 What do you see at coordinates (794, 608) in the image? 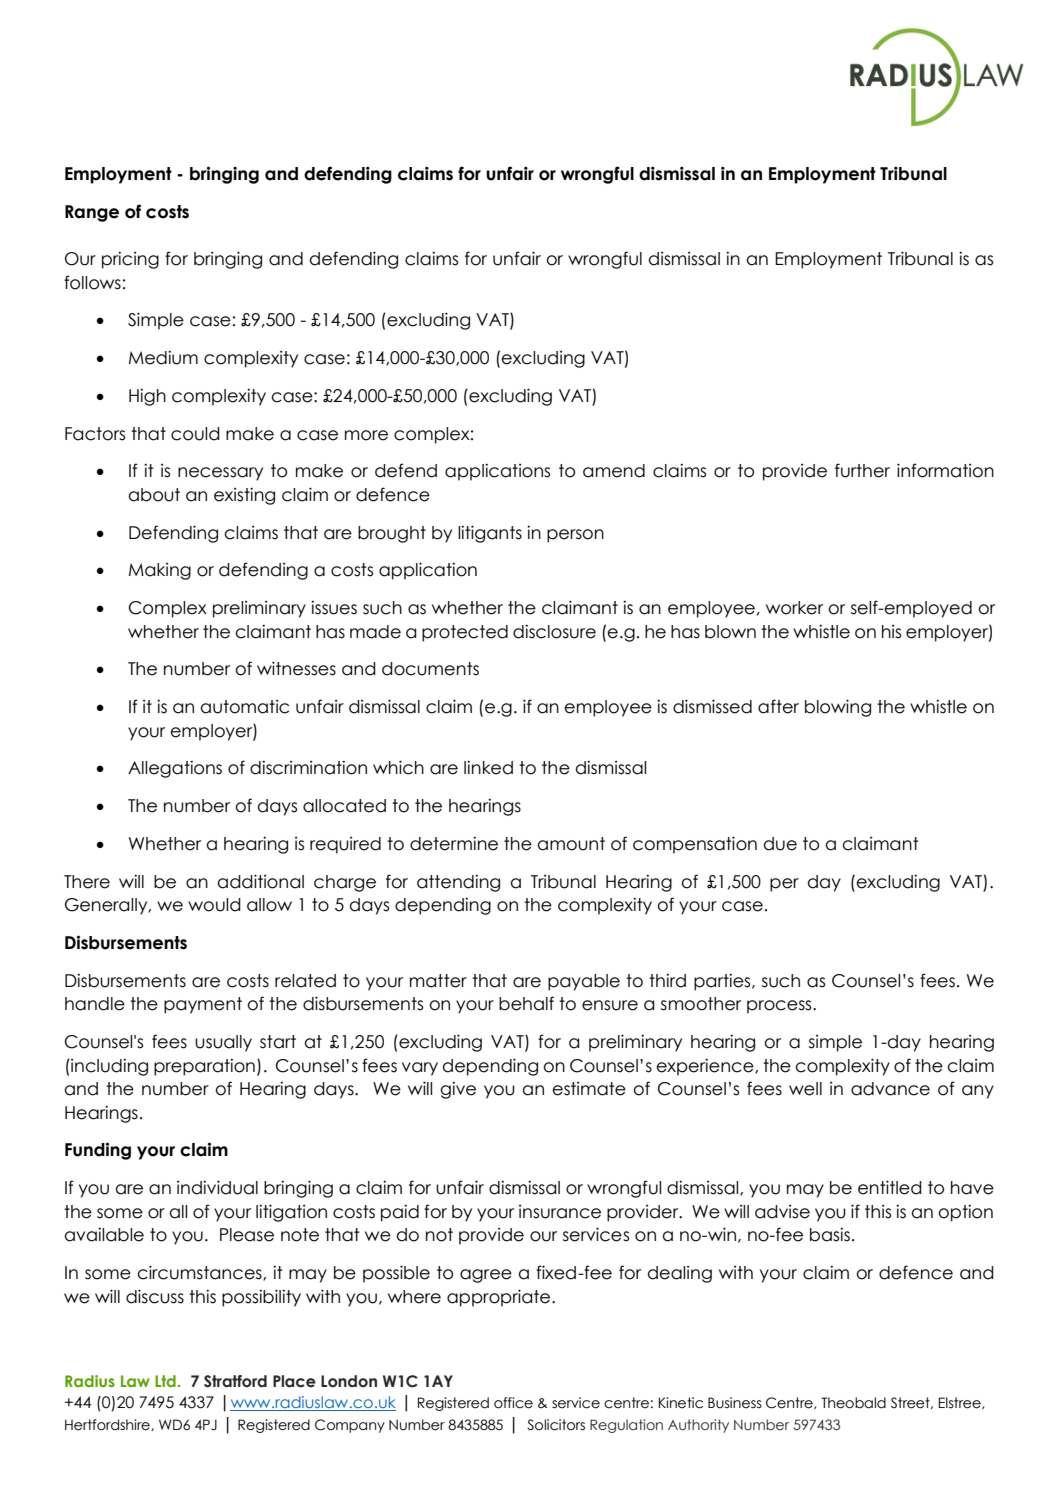
I see `worker` at bounding box center [794, 608].
